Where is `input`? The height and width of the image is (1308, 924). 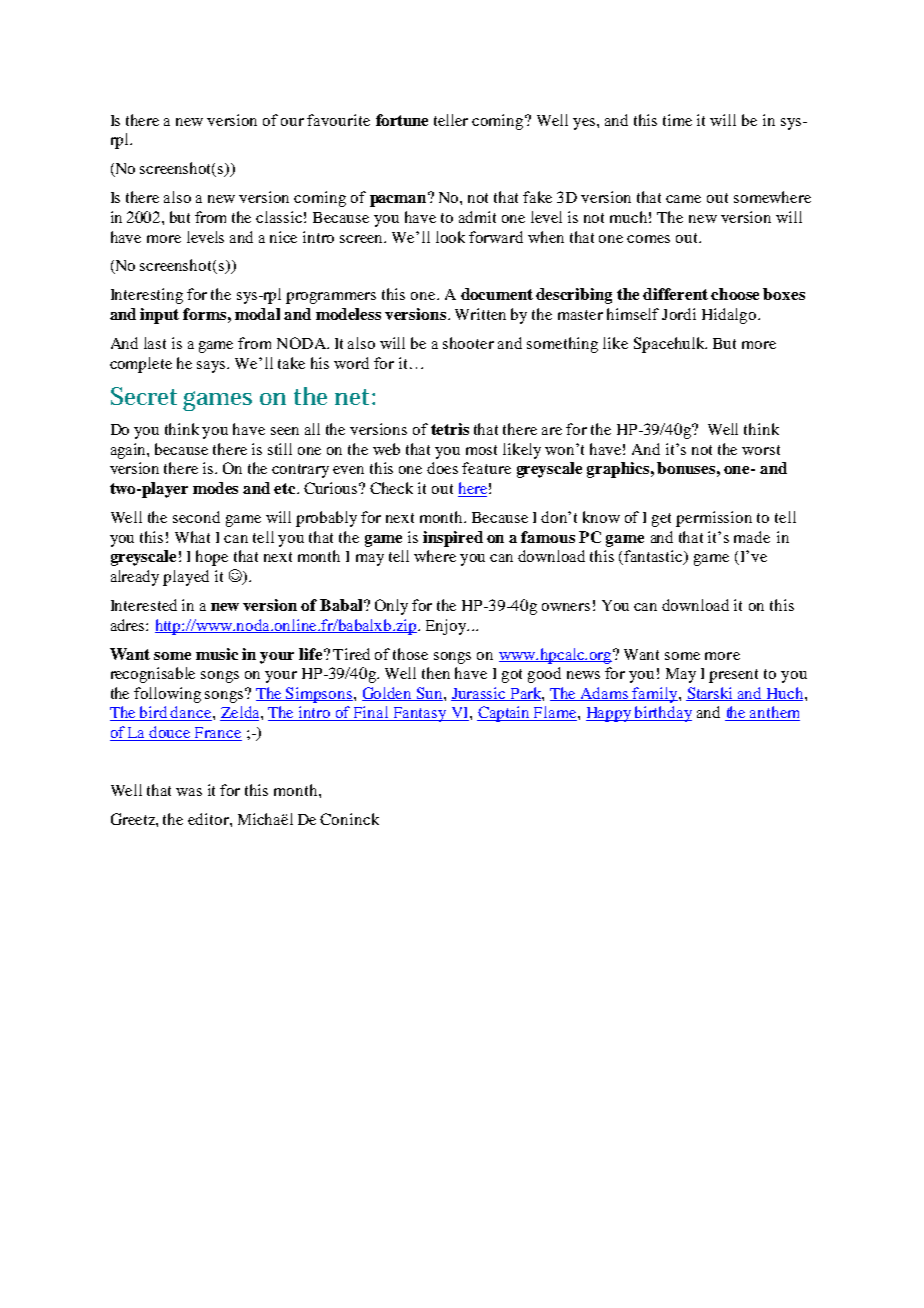 input is located at coordinates (159, 316).
